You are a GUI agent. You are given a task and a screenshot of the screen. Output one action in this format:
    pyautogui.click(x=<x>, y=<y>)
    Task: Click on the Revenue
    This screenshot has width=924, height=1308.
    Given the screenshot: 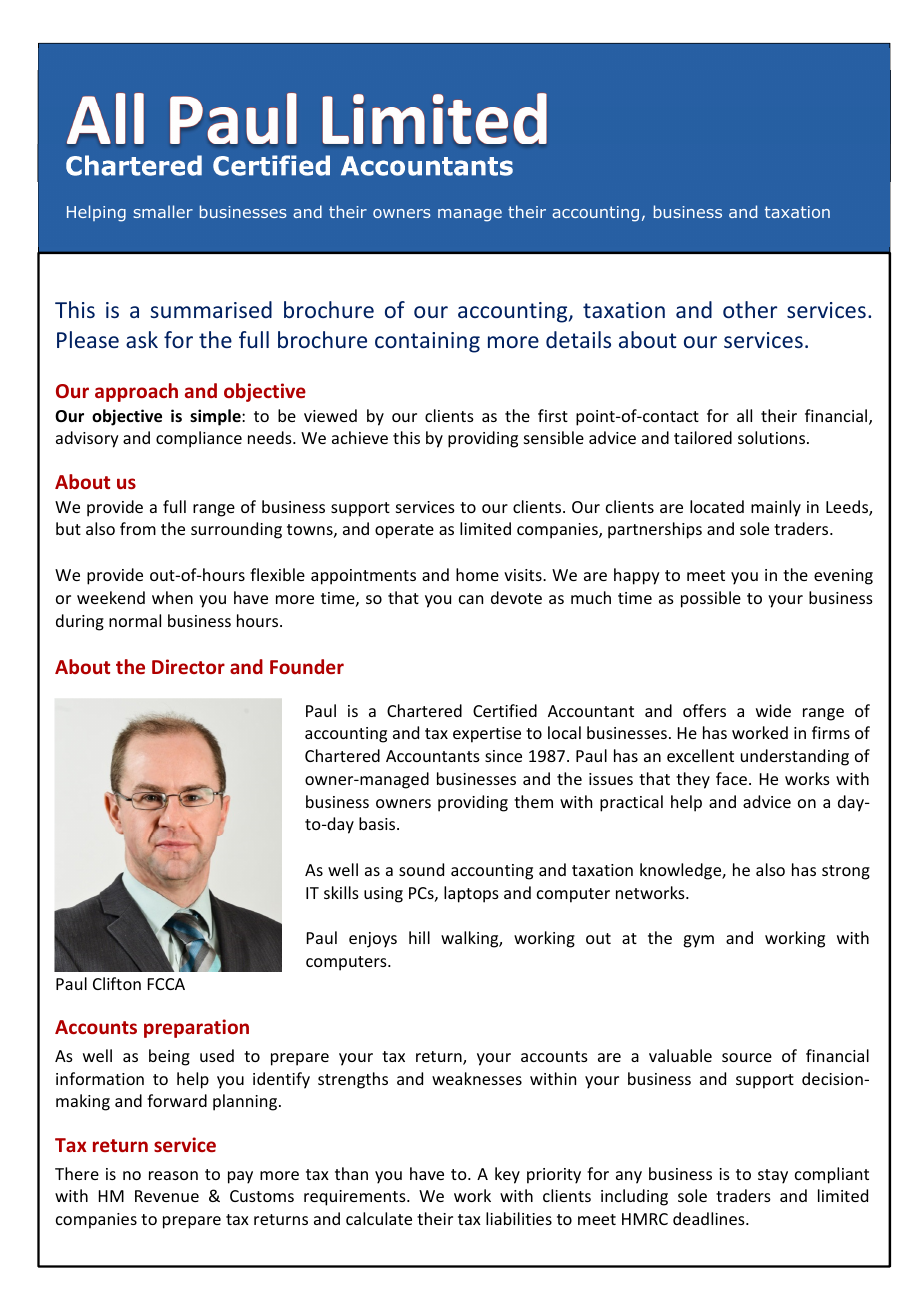 What is the action you would take?
    pyautogui.click(x=167, y=1196)
